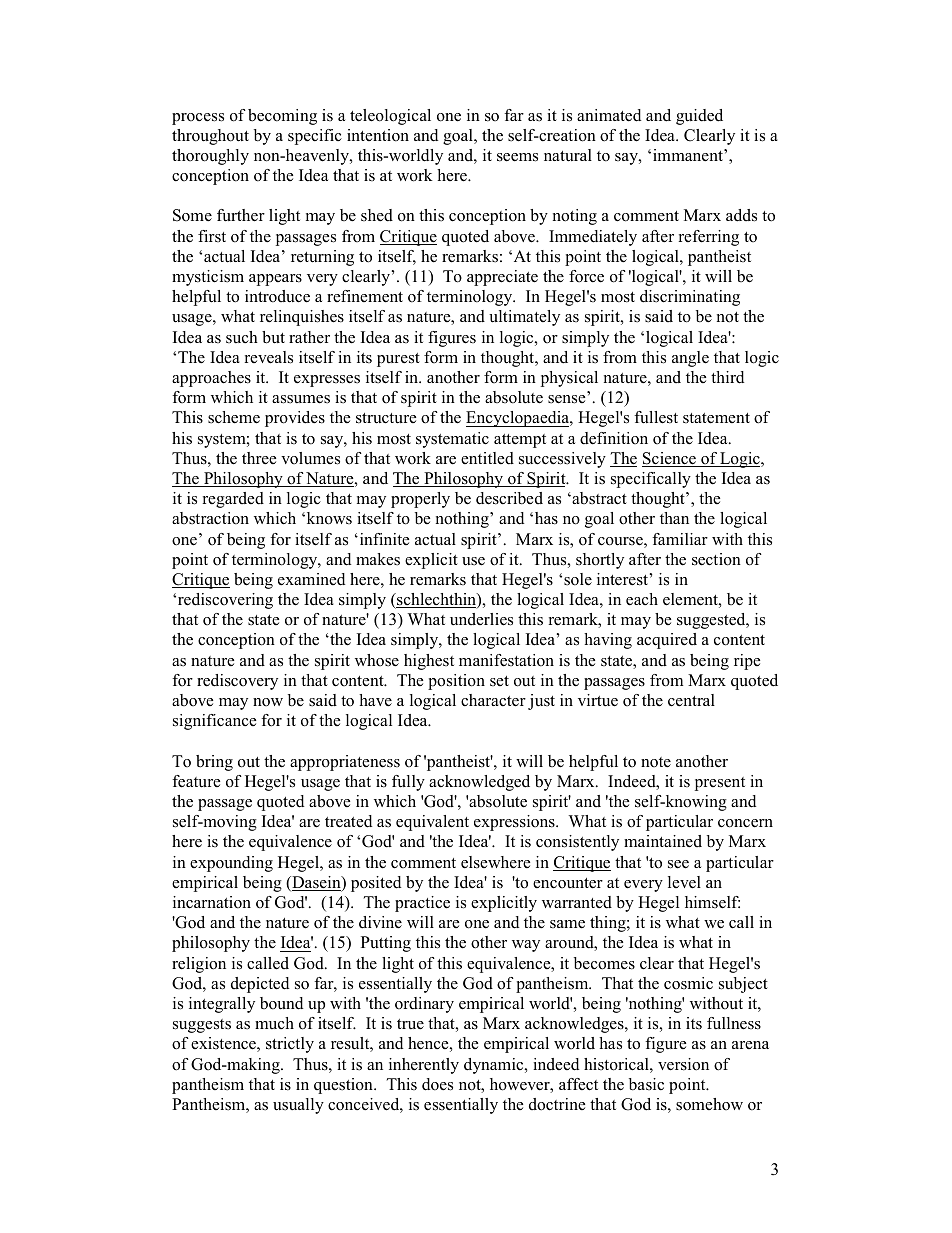 The image size is (952, 1233). I want to click on expounding, so click(231, 864).
